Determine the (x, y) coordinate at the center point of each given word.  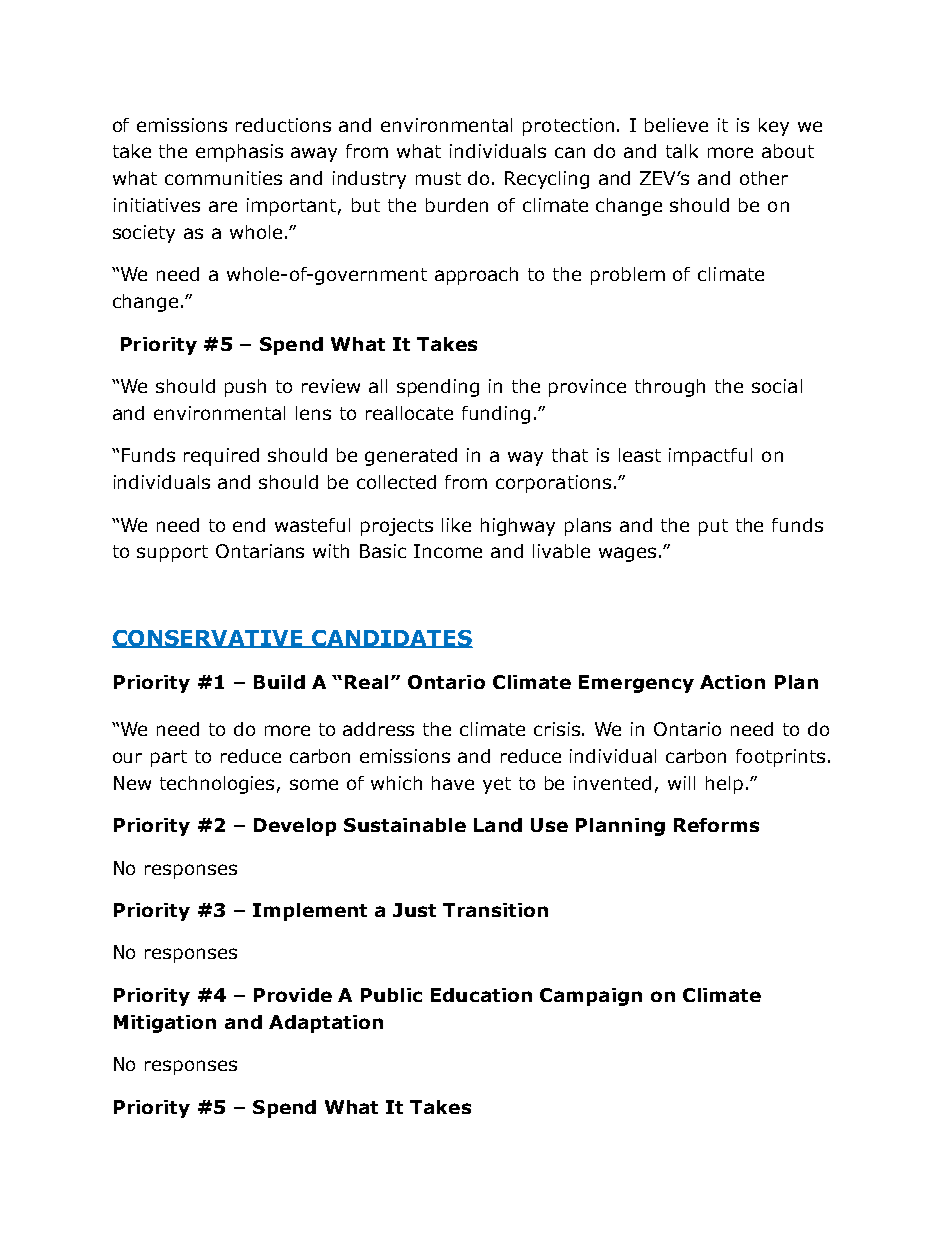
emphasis (239, 153)
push (245, 388)
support (172, 553)
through (670, 388)
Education (481, 995)
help (724, 785)
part (169, 758)
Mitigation (165, 1024)
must (438, 178)
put (713, 527)
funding (496, 415)
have (453, 783)
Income (448, 551)
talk (682, 151)
